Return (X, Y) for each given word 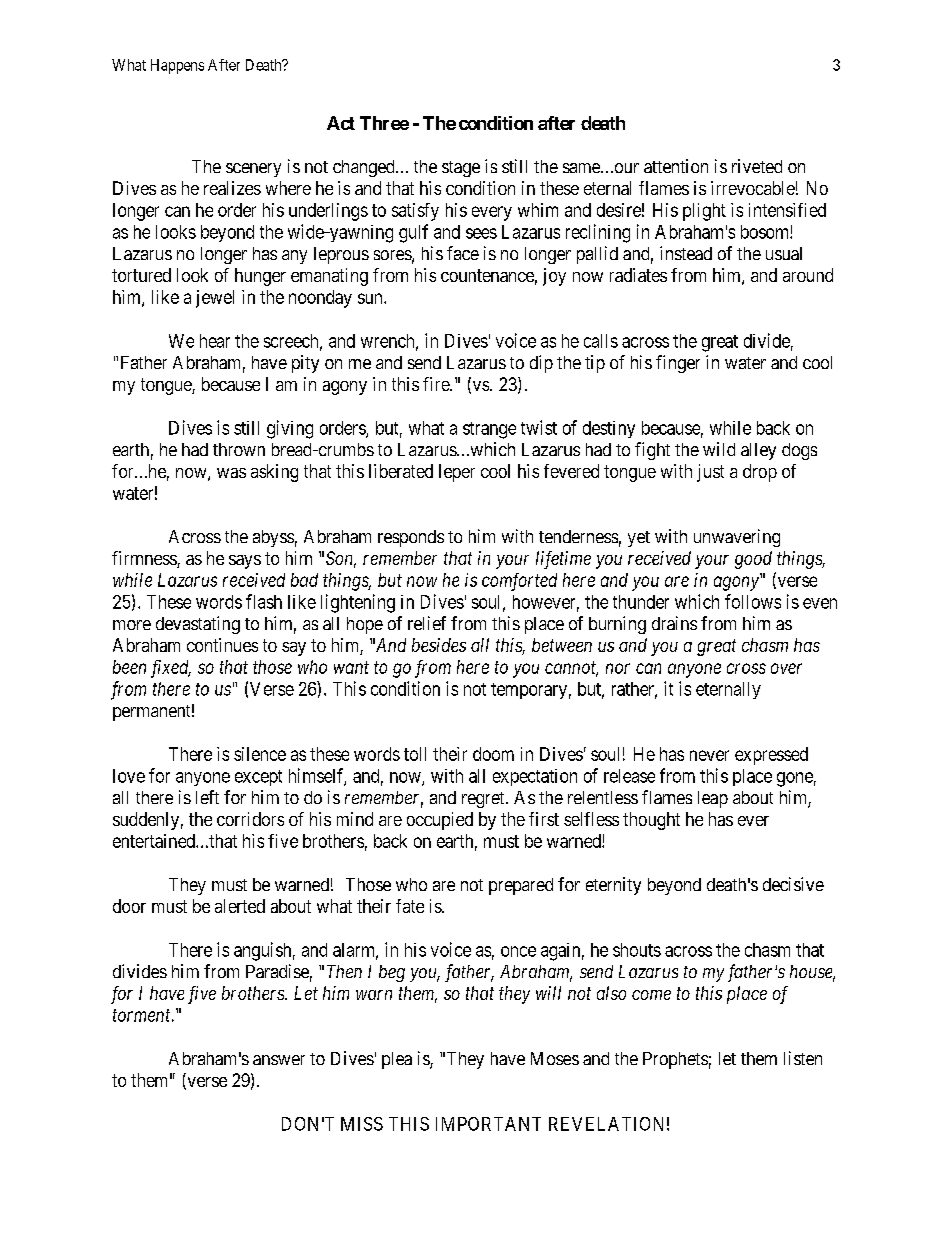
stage (461, 169)
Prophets (675, 1060)
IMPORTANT (488, 1124)
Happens (177, 66)
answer (279, 1060)
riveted (757, 166)
